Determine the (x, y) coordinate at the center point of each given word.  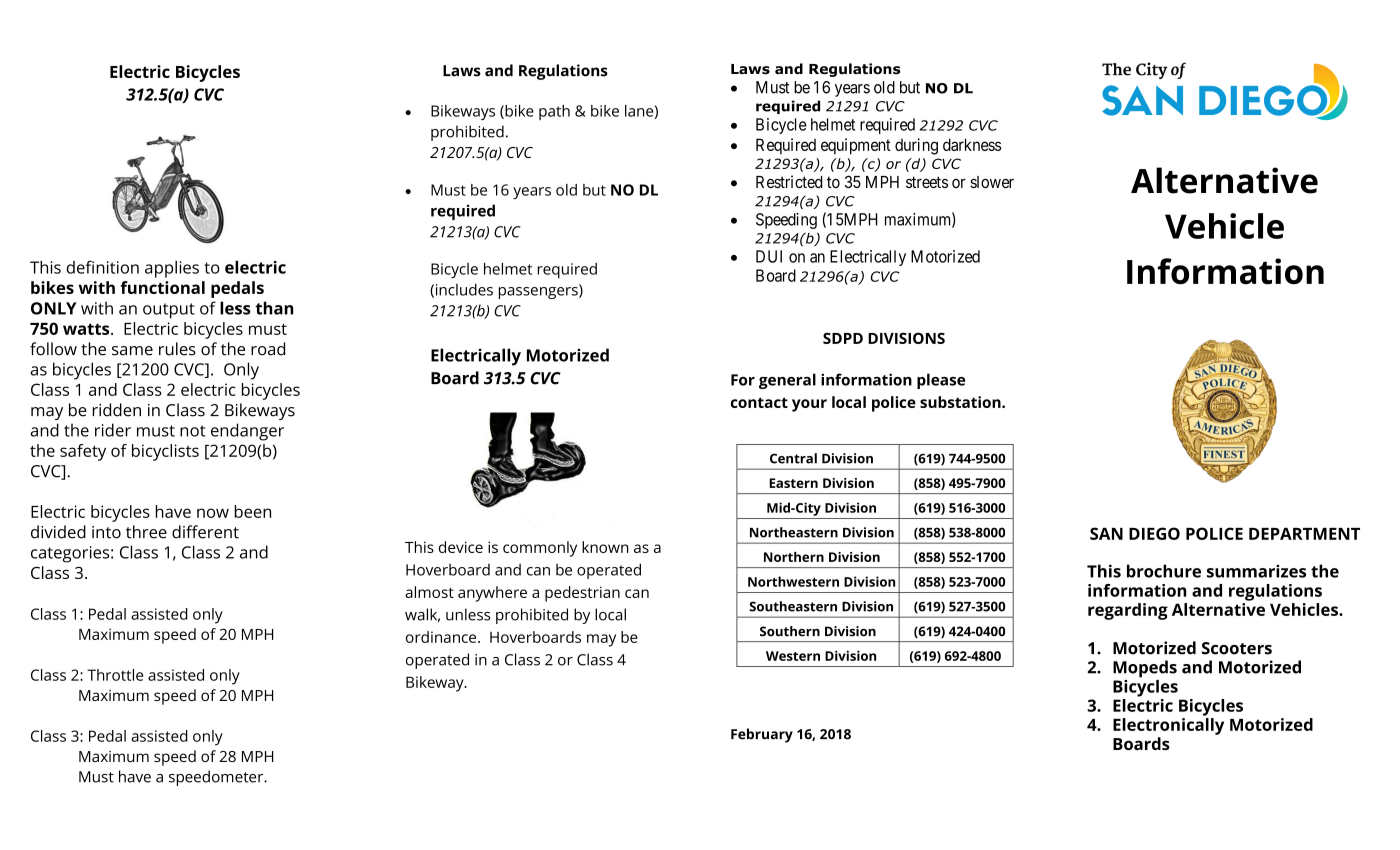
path (554, 112)
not (193, 431)
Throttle (115, 675)
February (762, 735)
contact (759, 402)
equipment (856, 146)
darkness (972, 144)
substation (961, 402)
